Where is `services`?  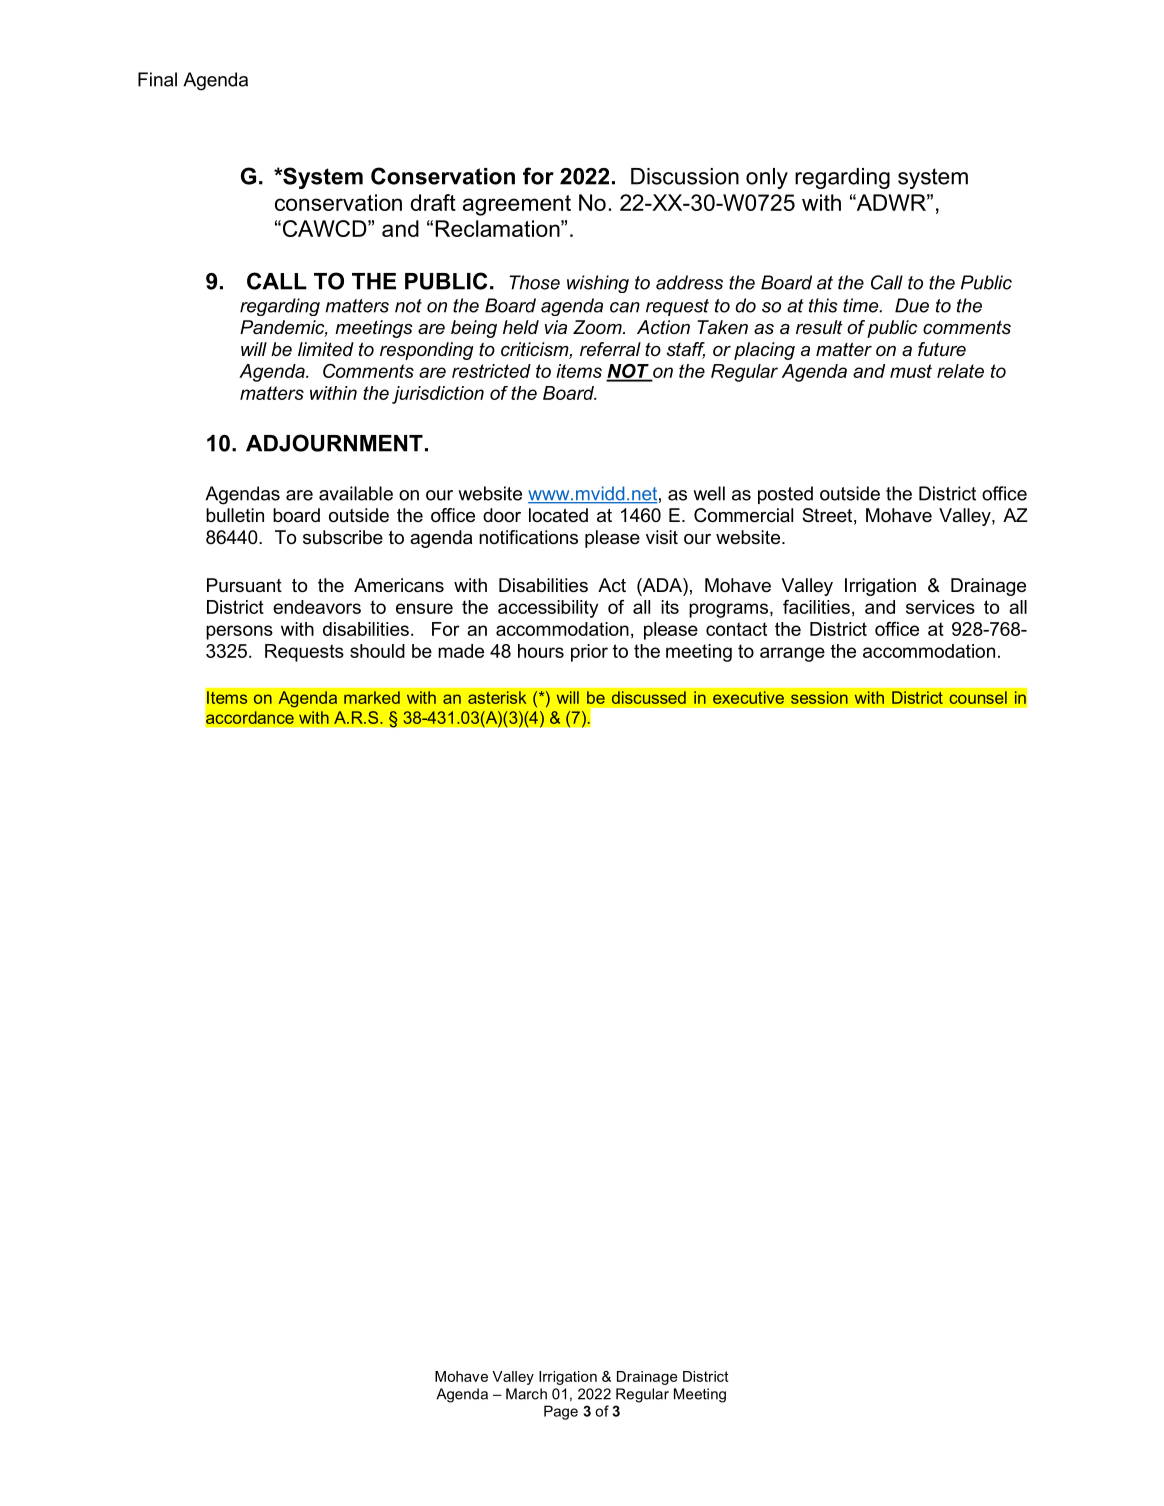 services is located at coordinates (940, 607).
